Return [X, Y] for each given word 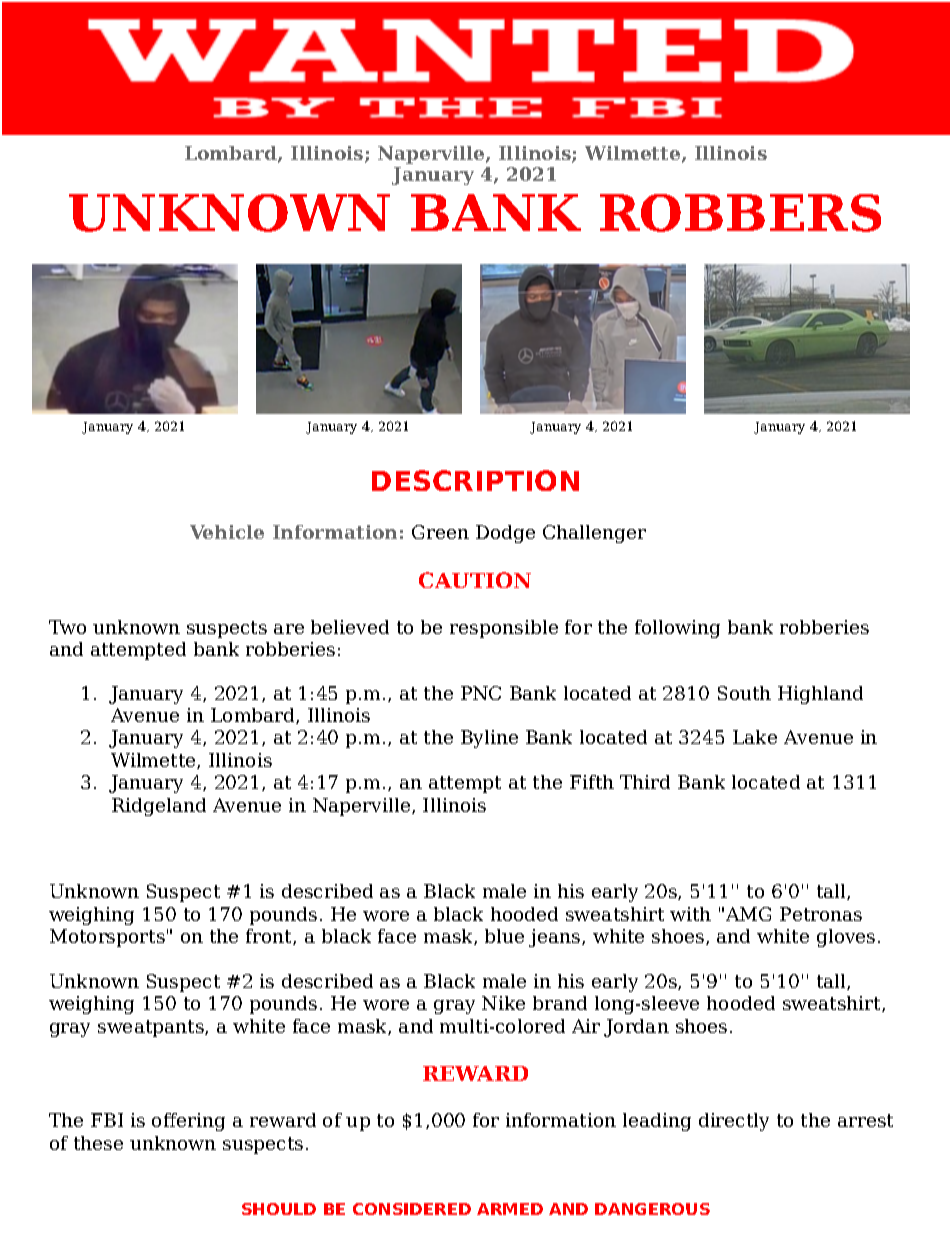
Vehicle [227, 532]
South [744, 693]
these [98, 1143]
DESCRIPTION [475, 480]
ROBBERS [740, 213]
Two [67, 627]
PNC [481, 693]
